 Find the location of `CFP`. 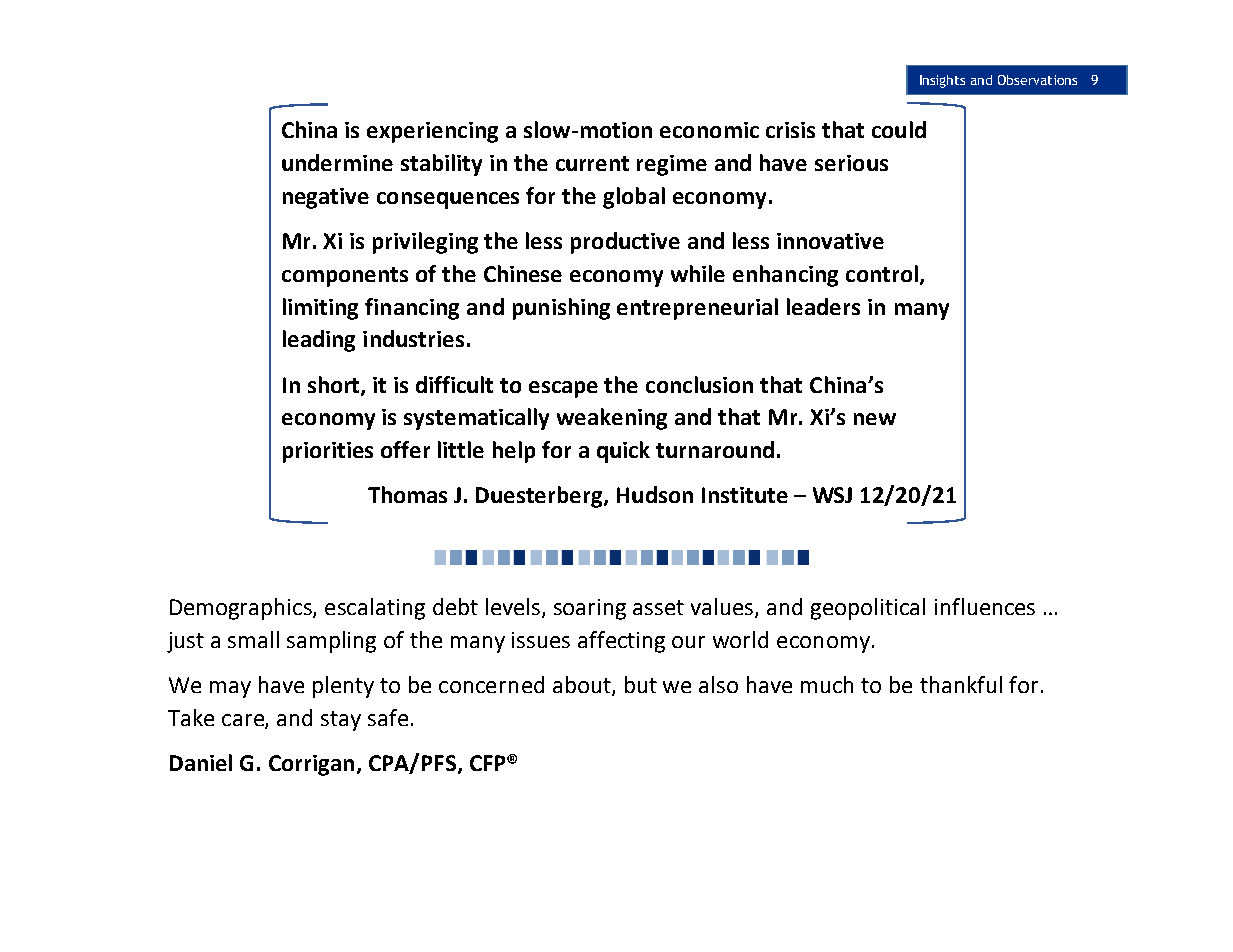

CFP is located at coordinates (489, 763).
